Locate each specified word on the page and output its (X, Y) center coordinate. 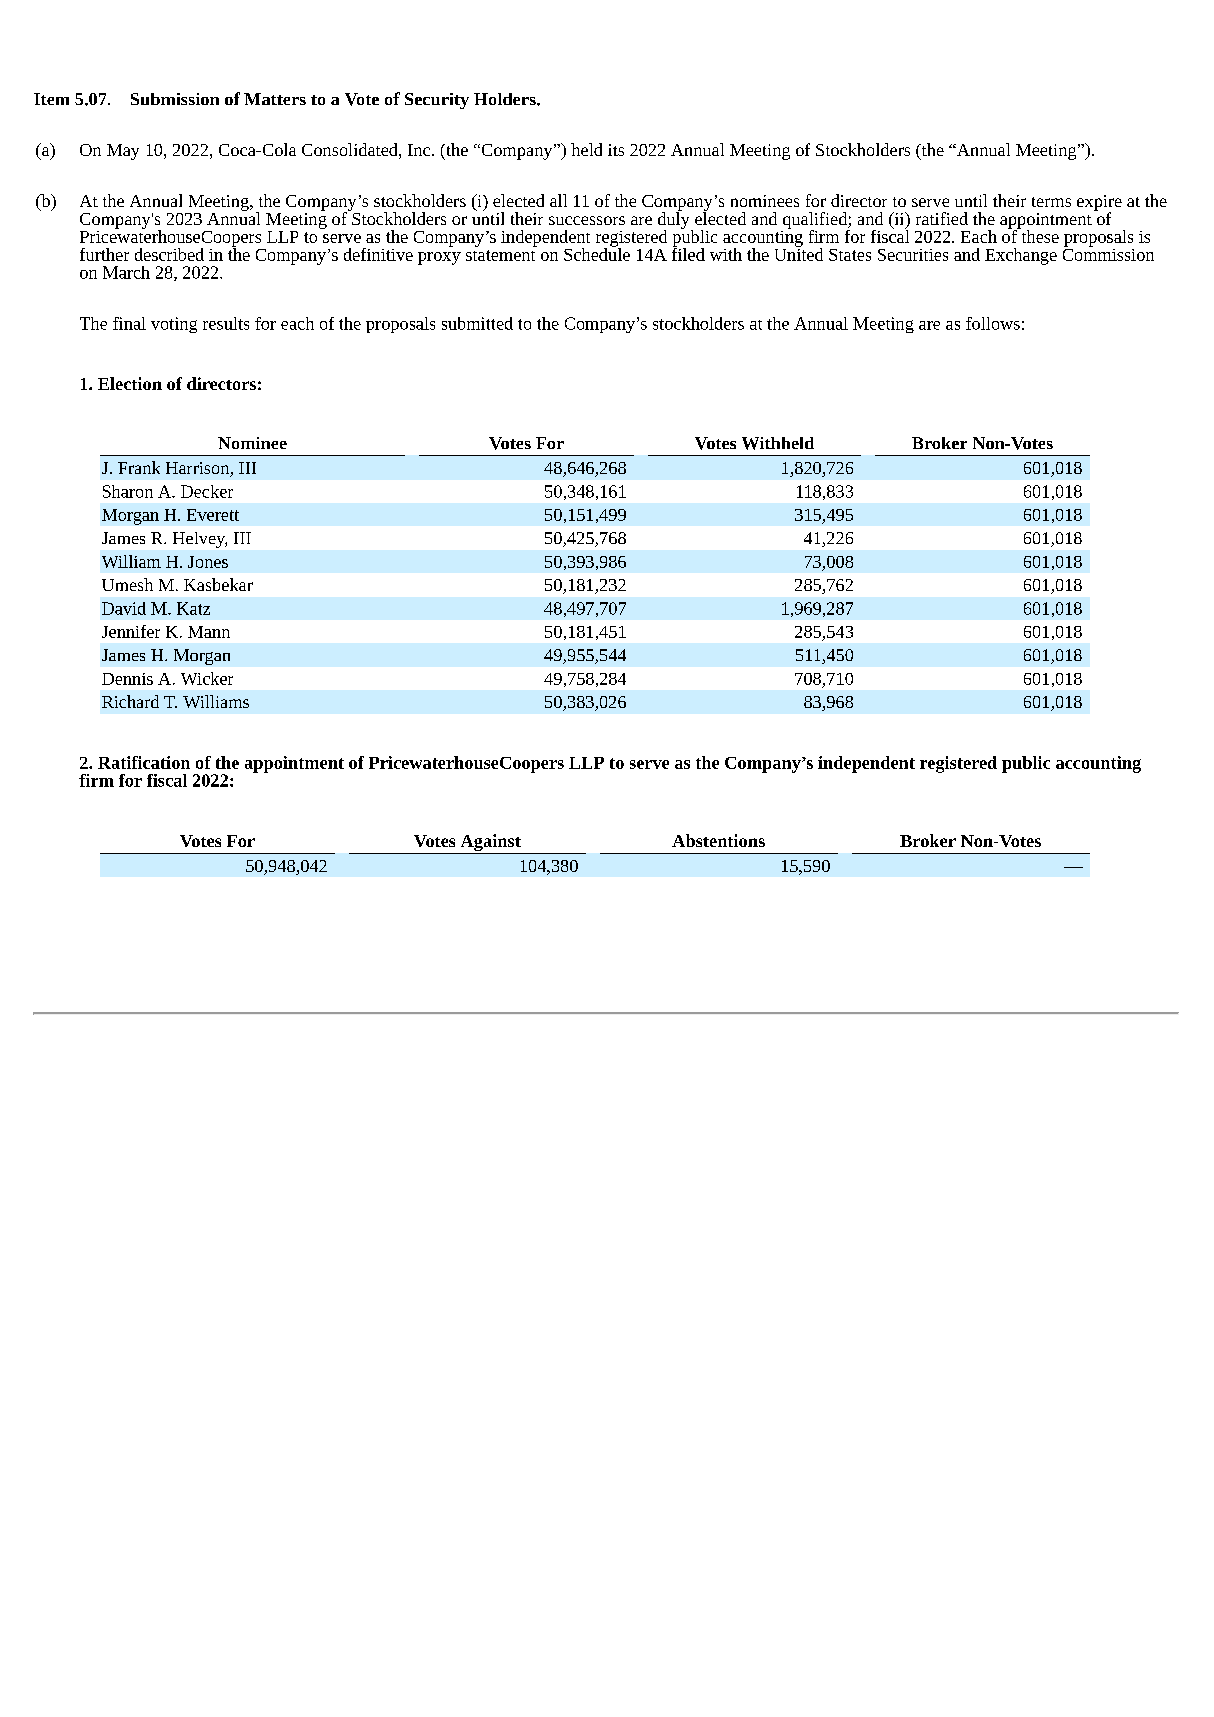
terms (1051, 202)
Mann (209, 632)
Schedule (597, 253)
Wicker (207, 678)
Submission (175, 99)
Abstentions (718, 840)
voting (174, 325)
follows (993, 323)
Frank (139, 467)
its (616, 150)
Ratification (144, 762)
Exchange (1021, 256)
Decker (207, 491)
